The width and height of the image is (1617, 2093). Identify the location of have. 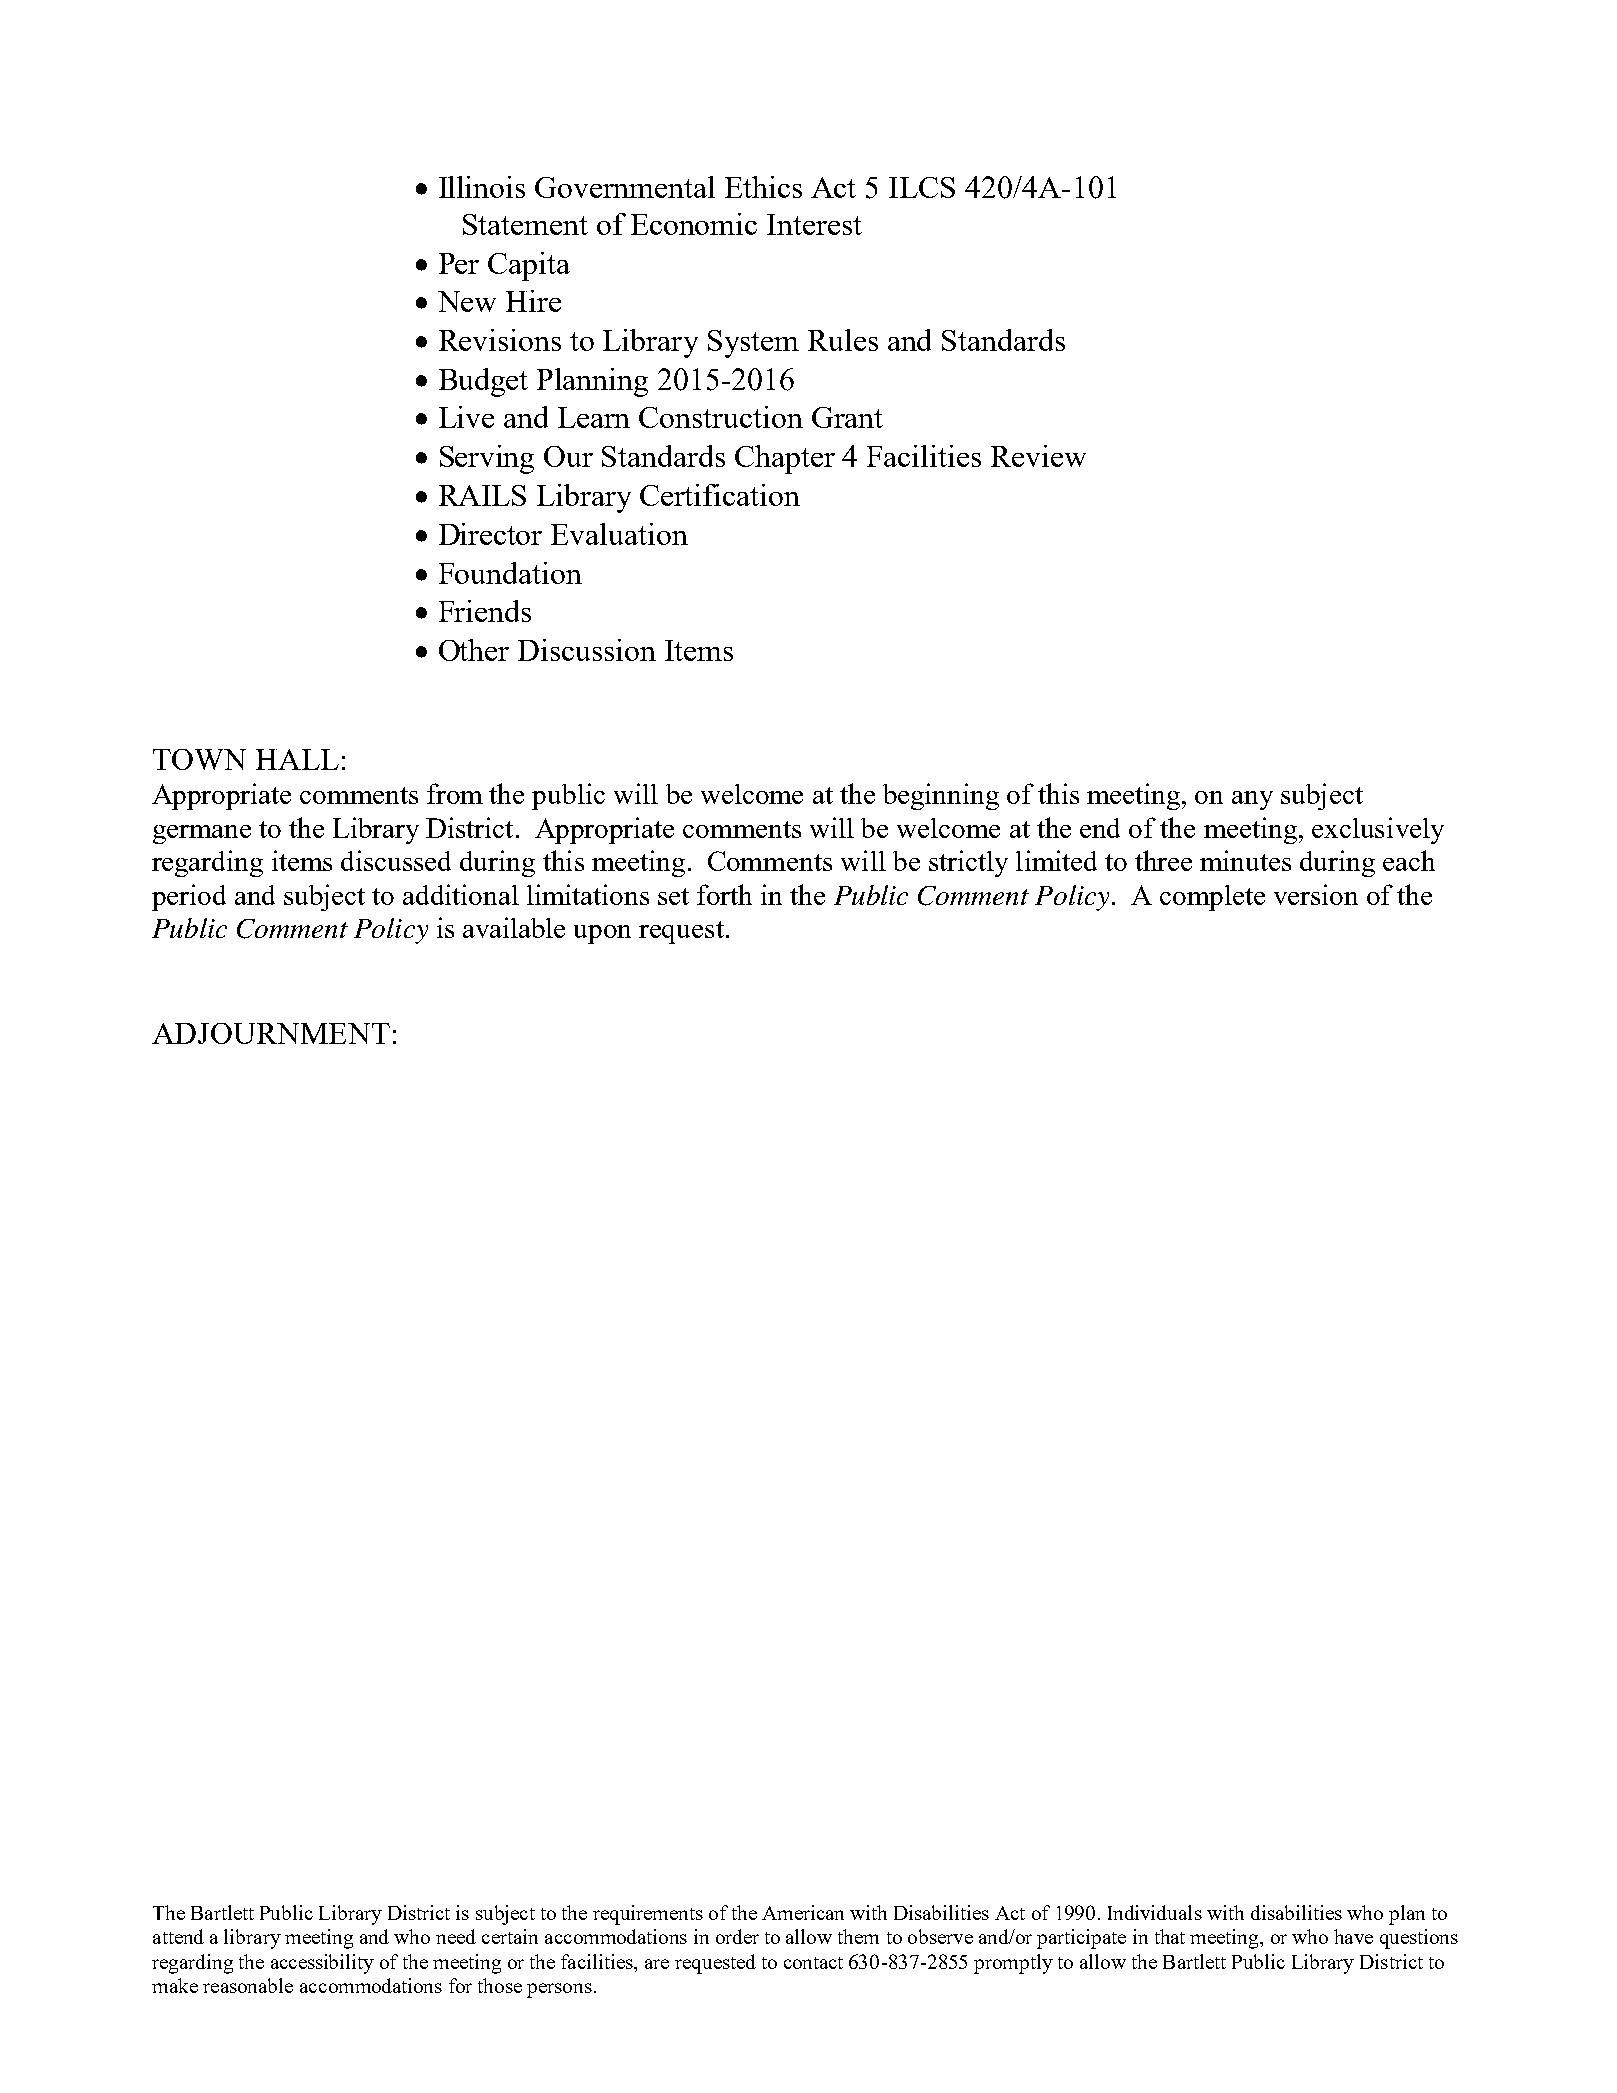
(1353, 1936).
